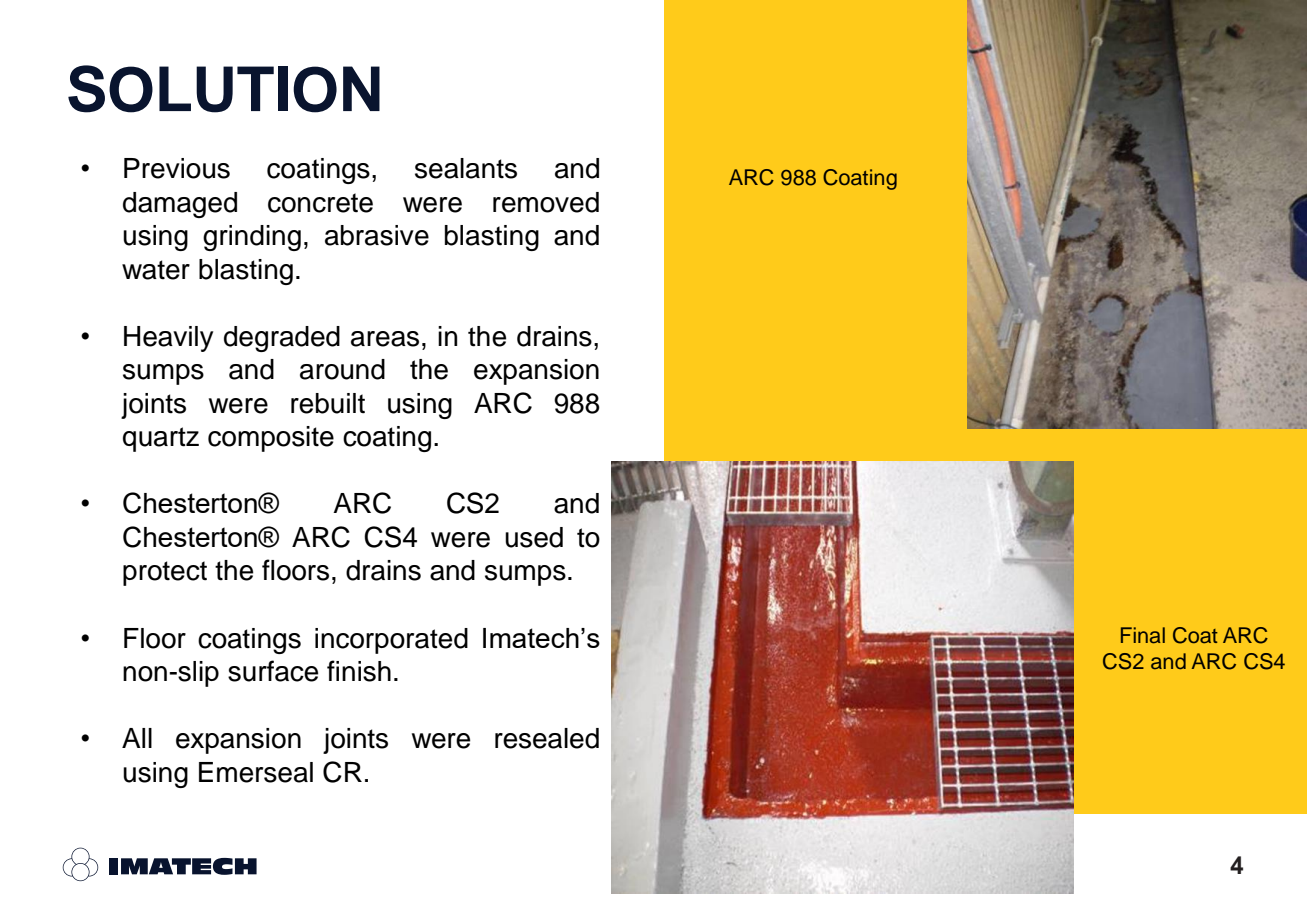  What do you see at coordinates (466, 168) in the screenshot?
I see `sealants` at bounding box center [466, 168].
